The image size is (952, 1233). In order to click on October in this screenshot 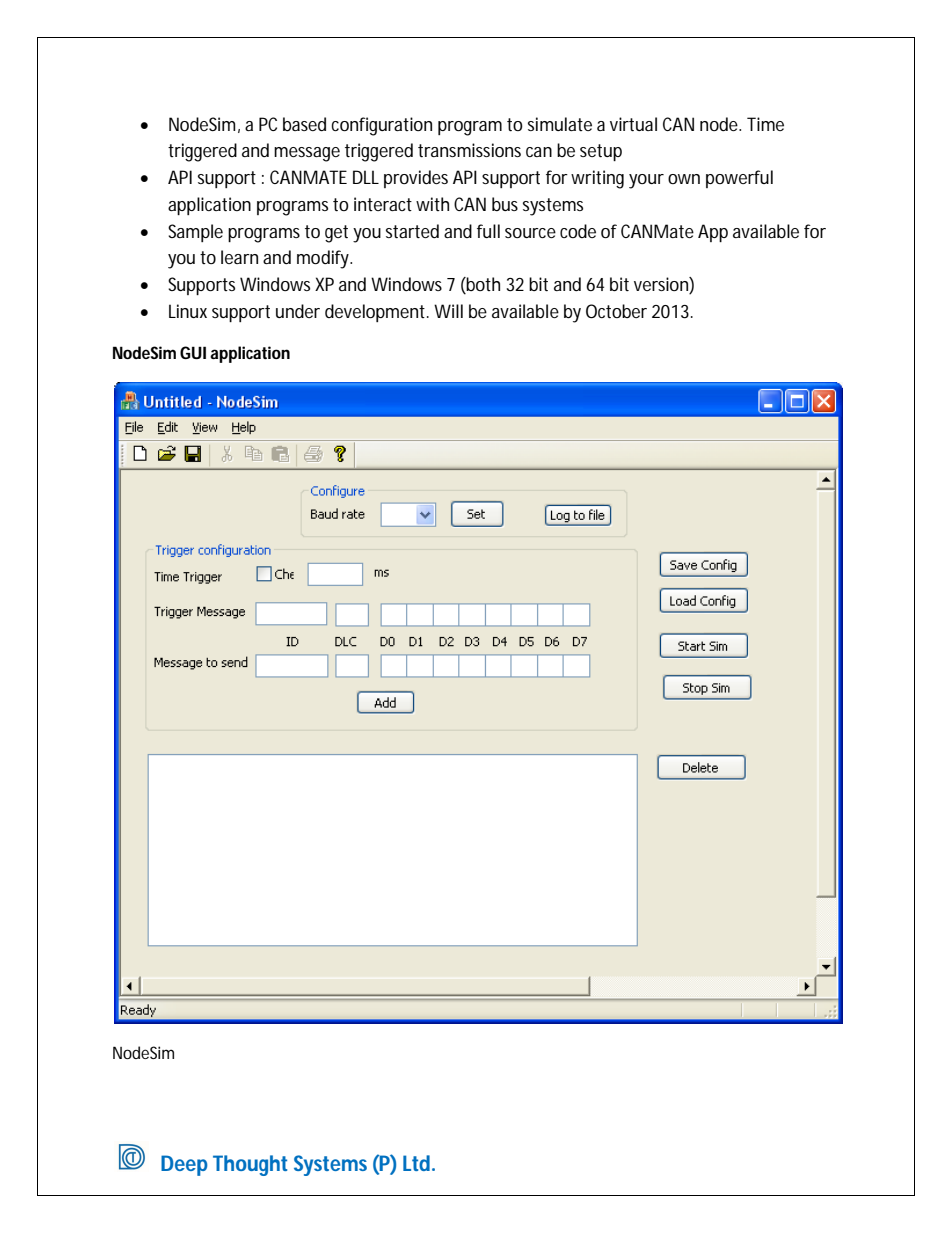, I will do `click(616, 311)`.
